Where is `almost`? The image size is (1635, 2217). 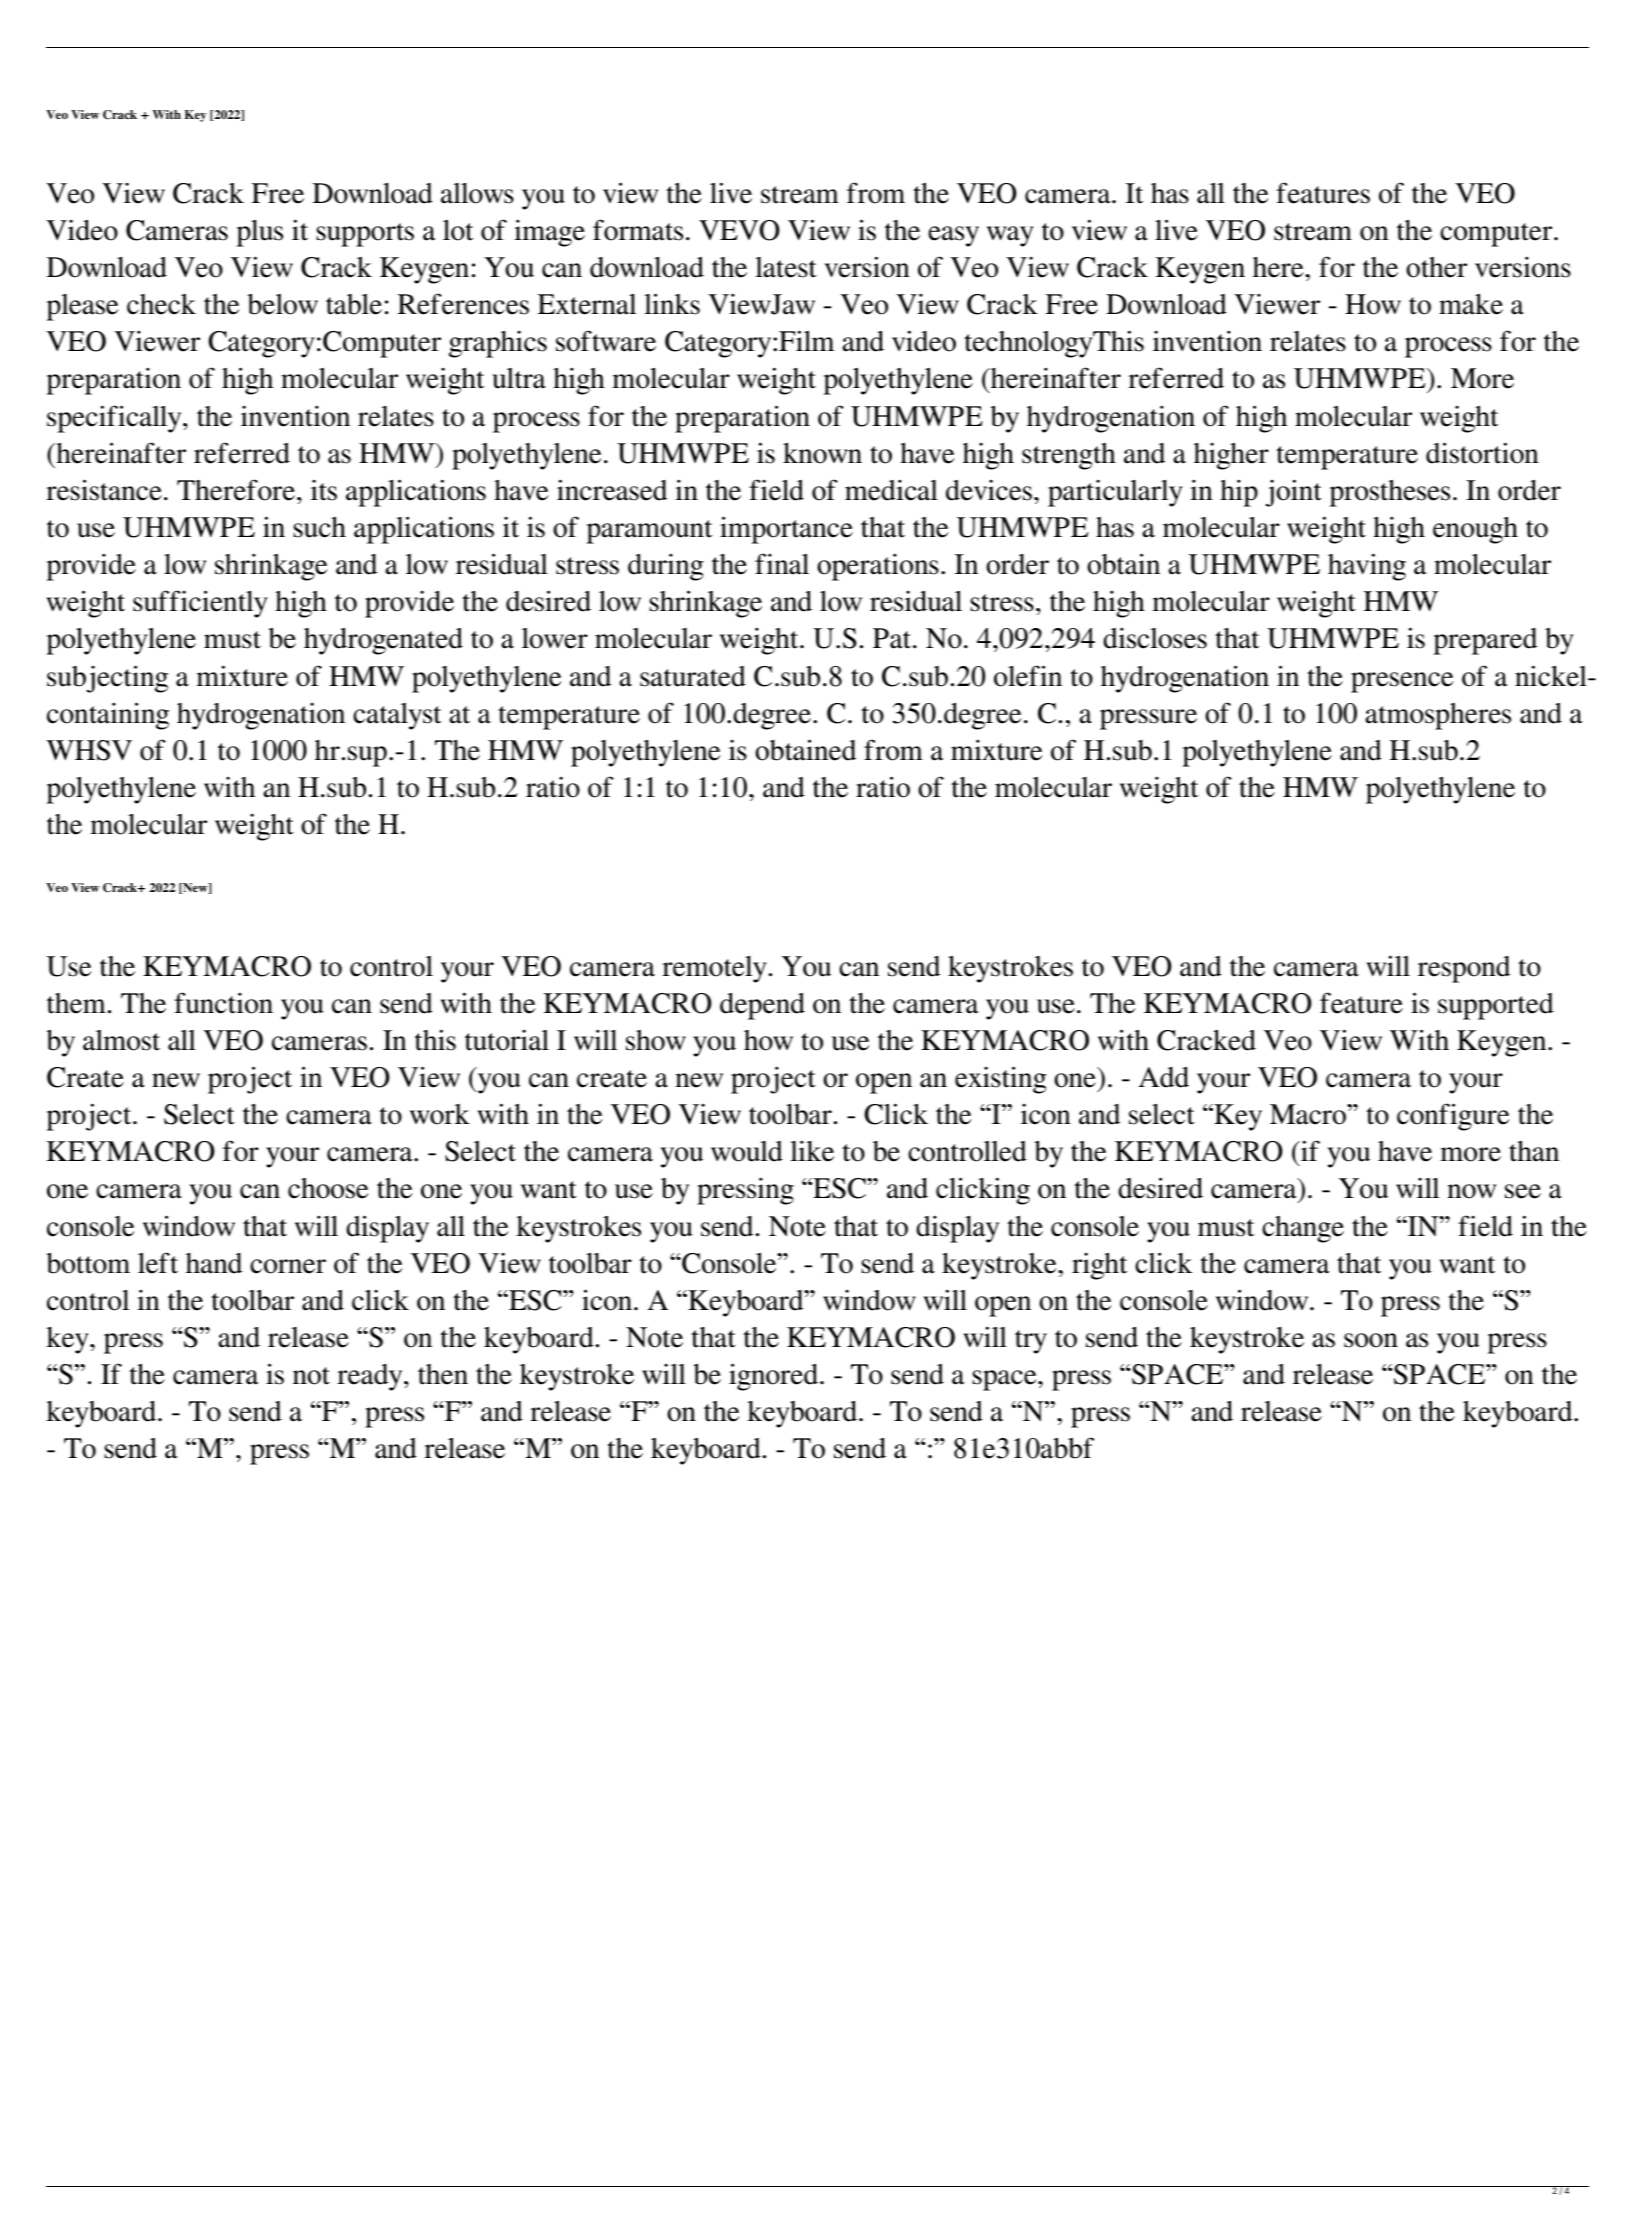 almost is located at coordinates (121, 1040).
